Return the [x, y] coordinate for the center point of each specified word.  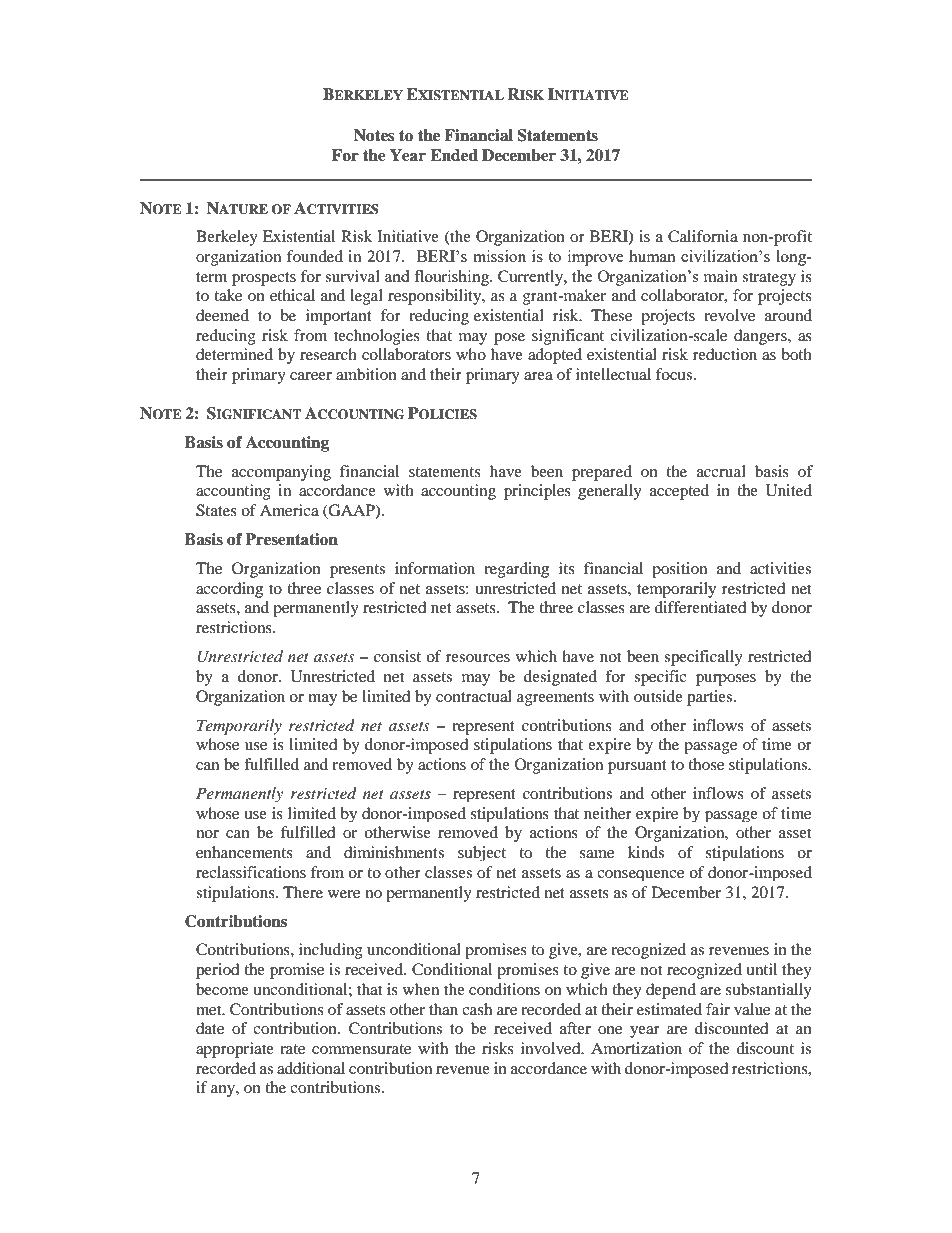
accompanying [281, 473]
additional [311, 1068]
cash [477, 1009]
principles [537, 492]
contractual [474, 696]
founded [315, 256]
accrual [721, 471]
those [706, 764]
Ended [454, 155]
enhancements [244, 852]
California [703, 236]
